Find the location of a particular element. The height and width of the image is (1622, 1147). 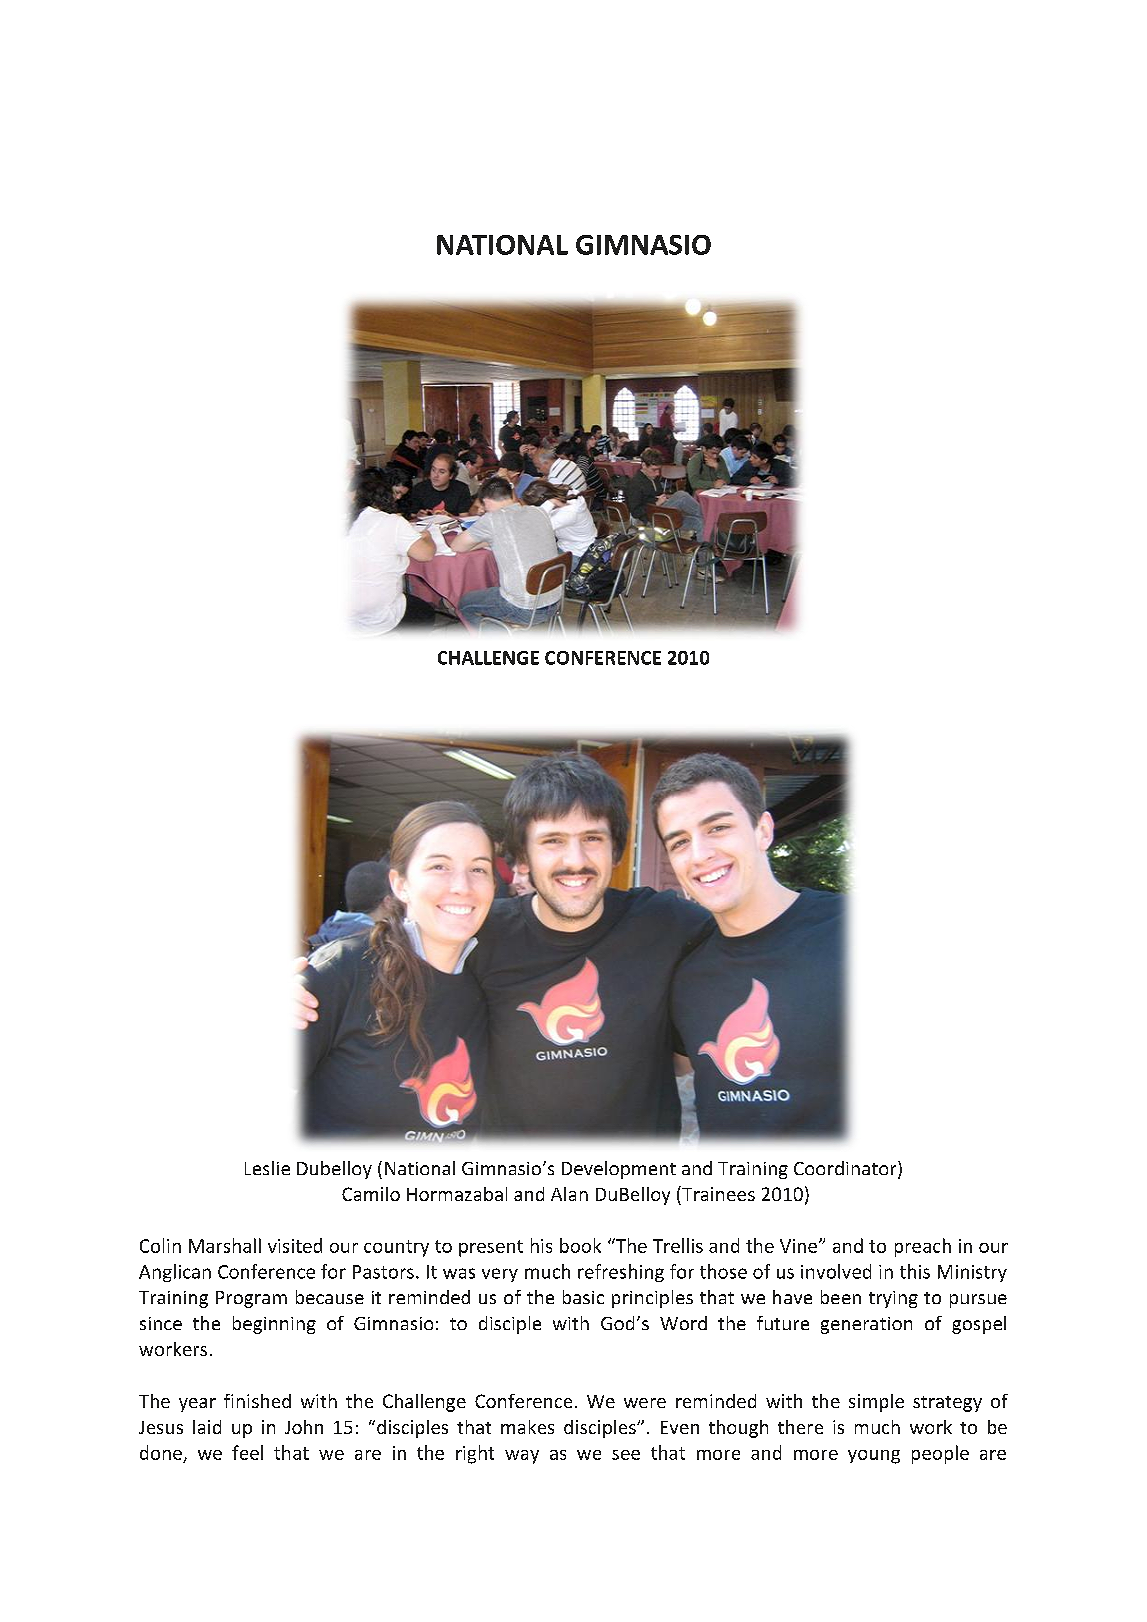

refreshing is located at coordinates (621, 1273).
